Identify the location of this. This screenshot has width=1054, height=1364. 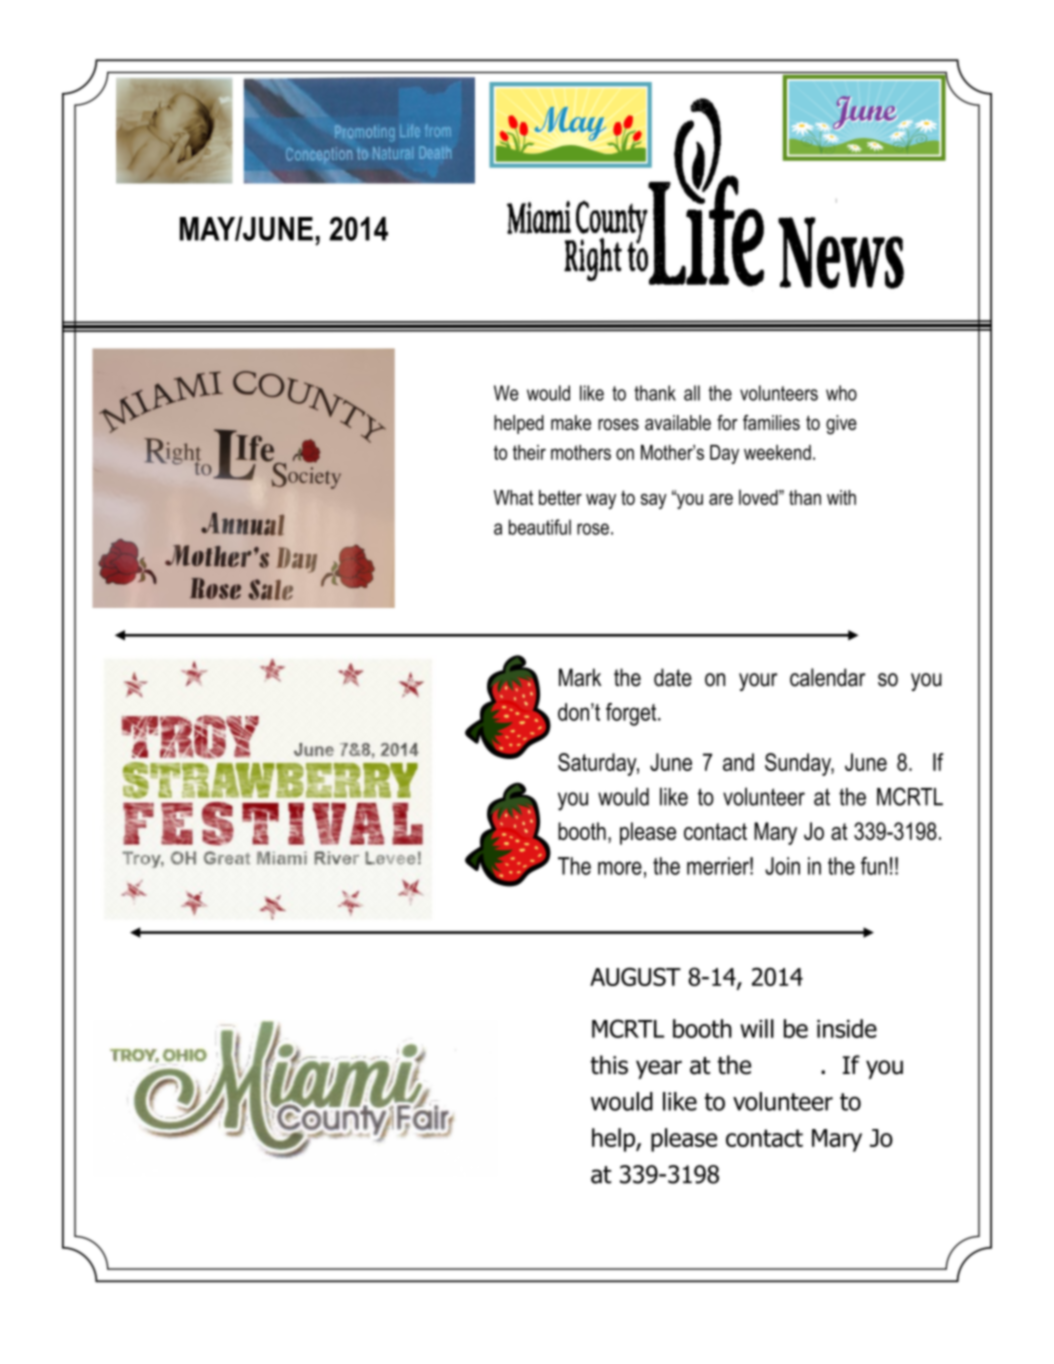
(609, 1065).
